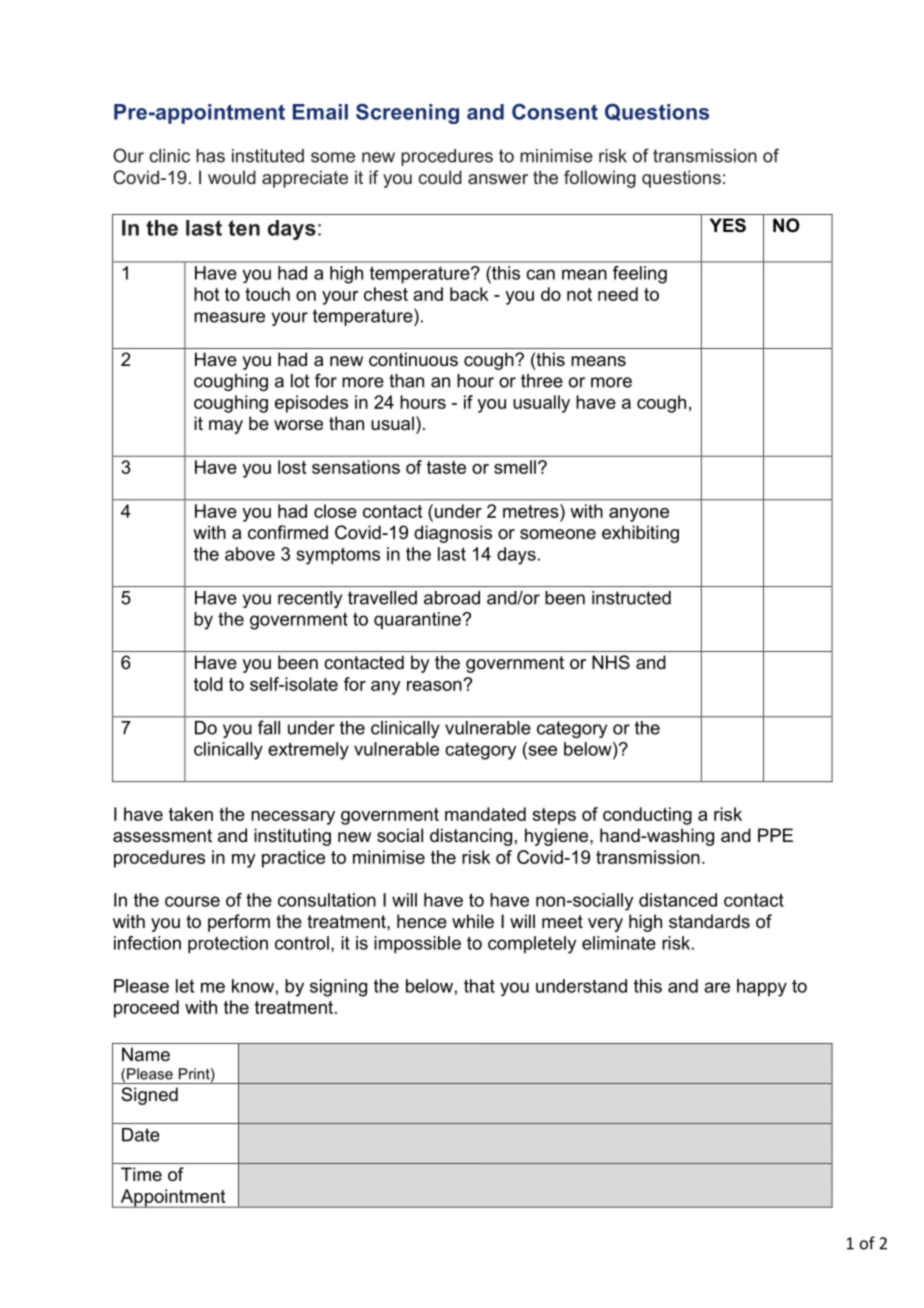 The width and height of the document is (924, 1308). I want to click on protection, so click(228, 945).
